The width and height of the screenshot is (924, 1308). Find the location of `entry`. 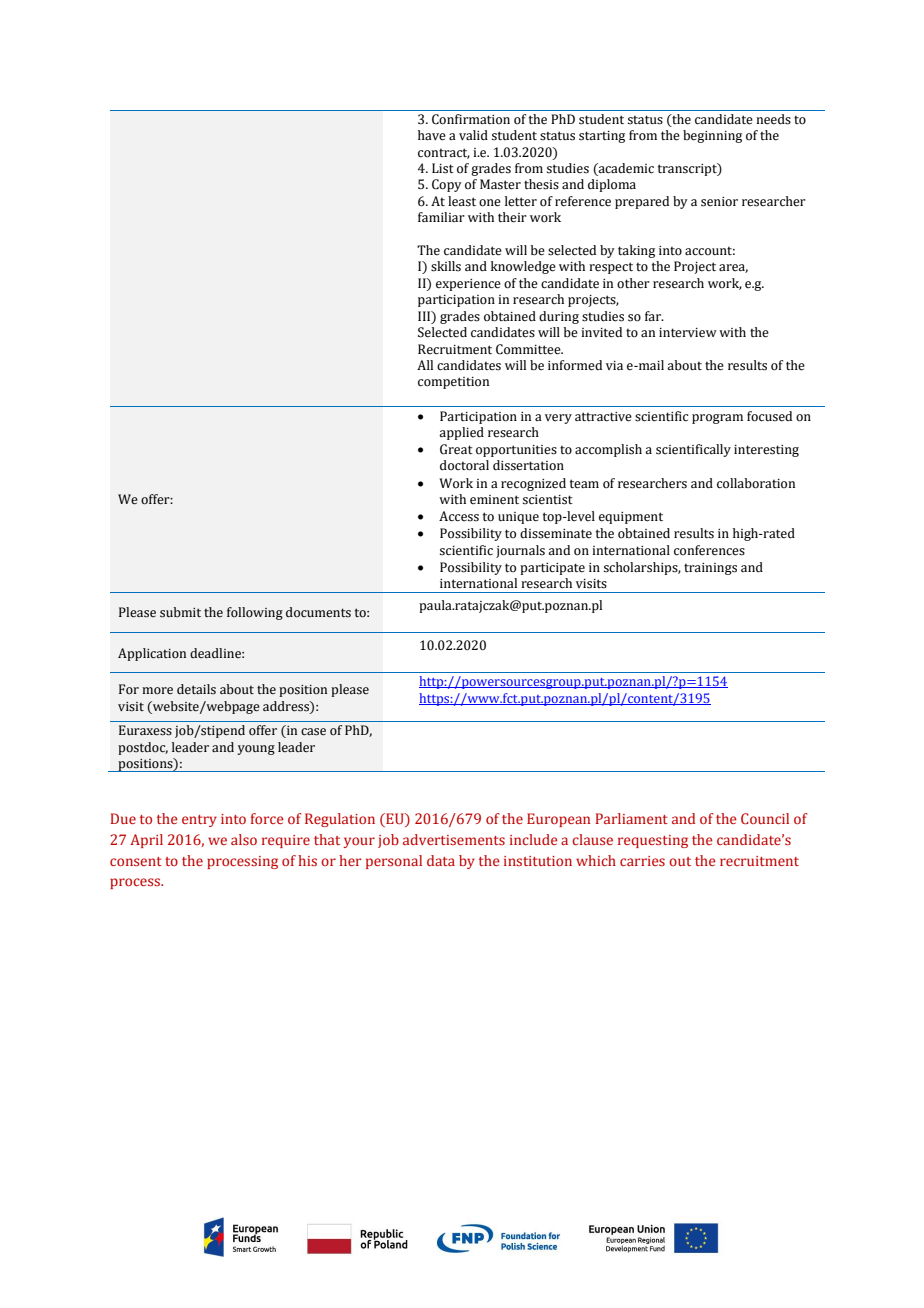

entry is located at coordinates (199, 821).
